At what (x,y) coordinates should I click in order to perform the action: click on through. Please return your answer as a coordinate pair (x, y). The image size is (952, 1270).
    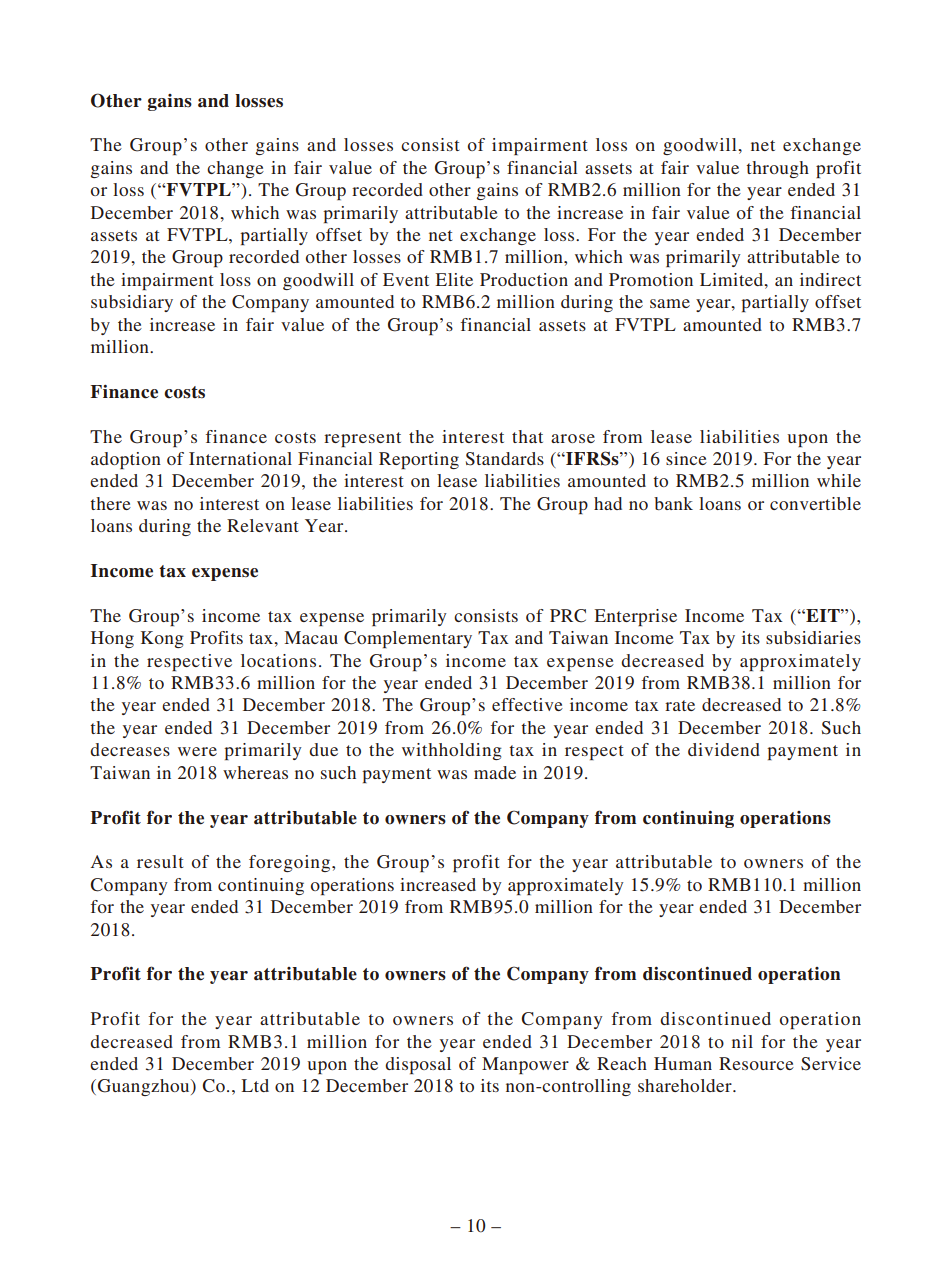
    Looking at the image, I should click on (777, 169).
